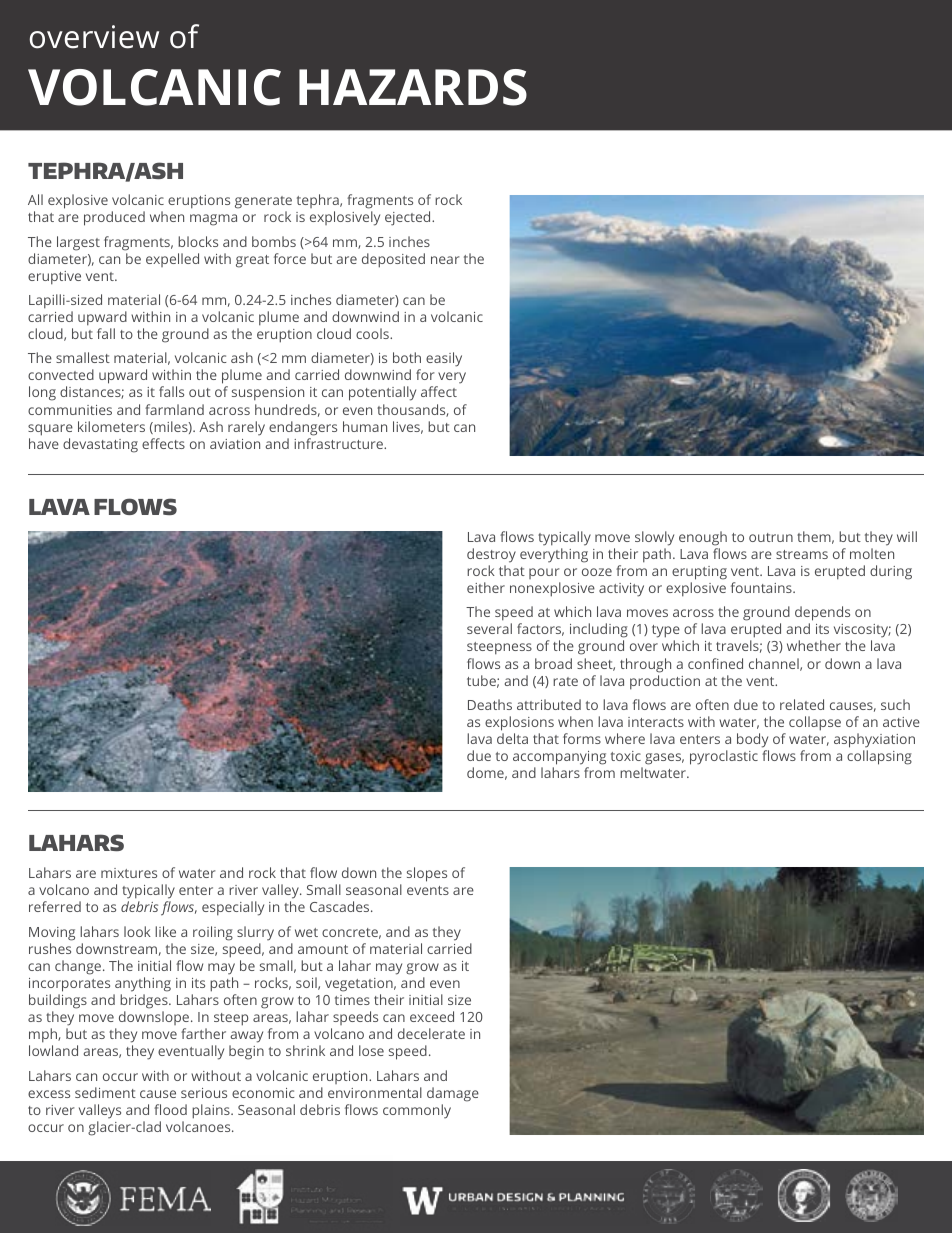 The width and height of the image is (952, 1233). I want to click on produced, so click(114, 218).
